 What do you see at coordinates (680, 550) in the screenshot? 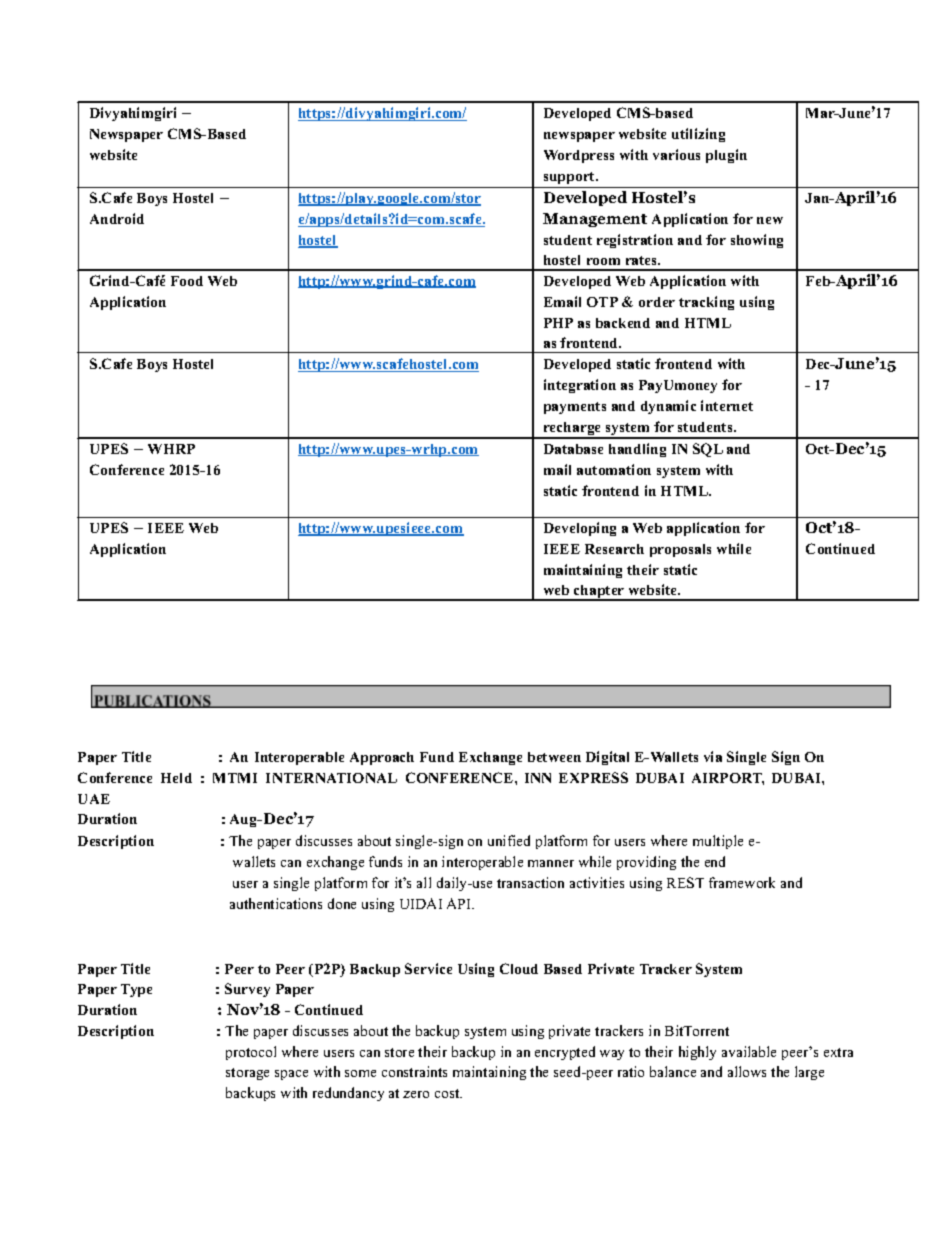
I see `proposals` at bounding box center [680, 550].
